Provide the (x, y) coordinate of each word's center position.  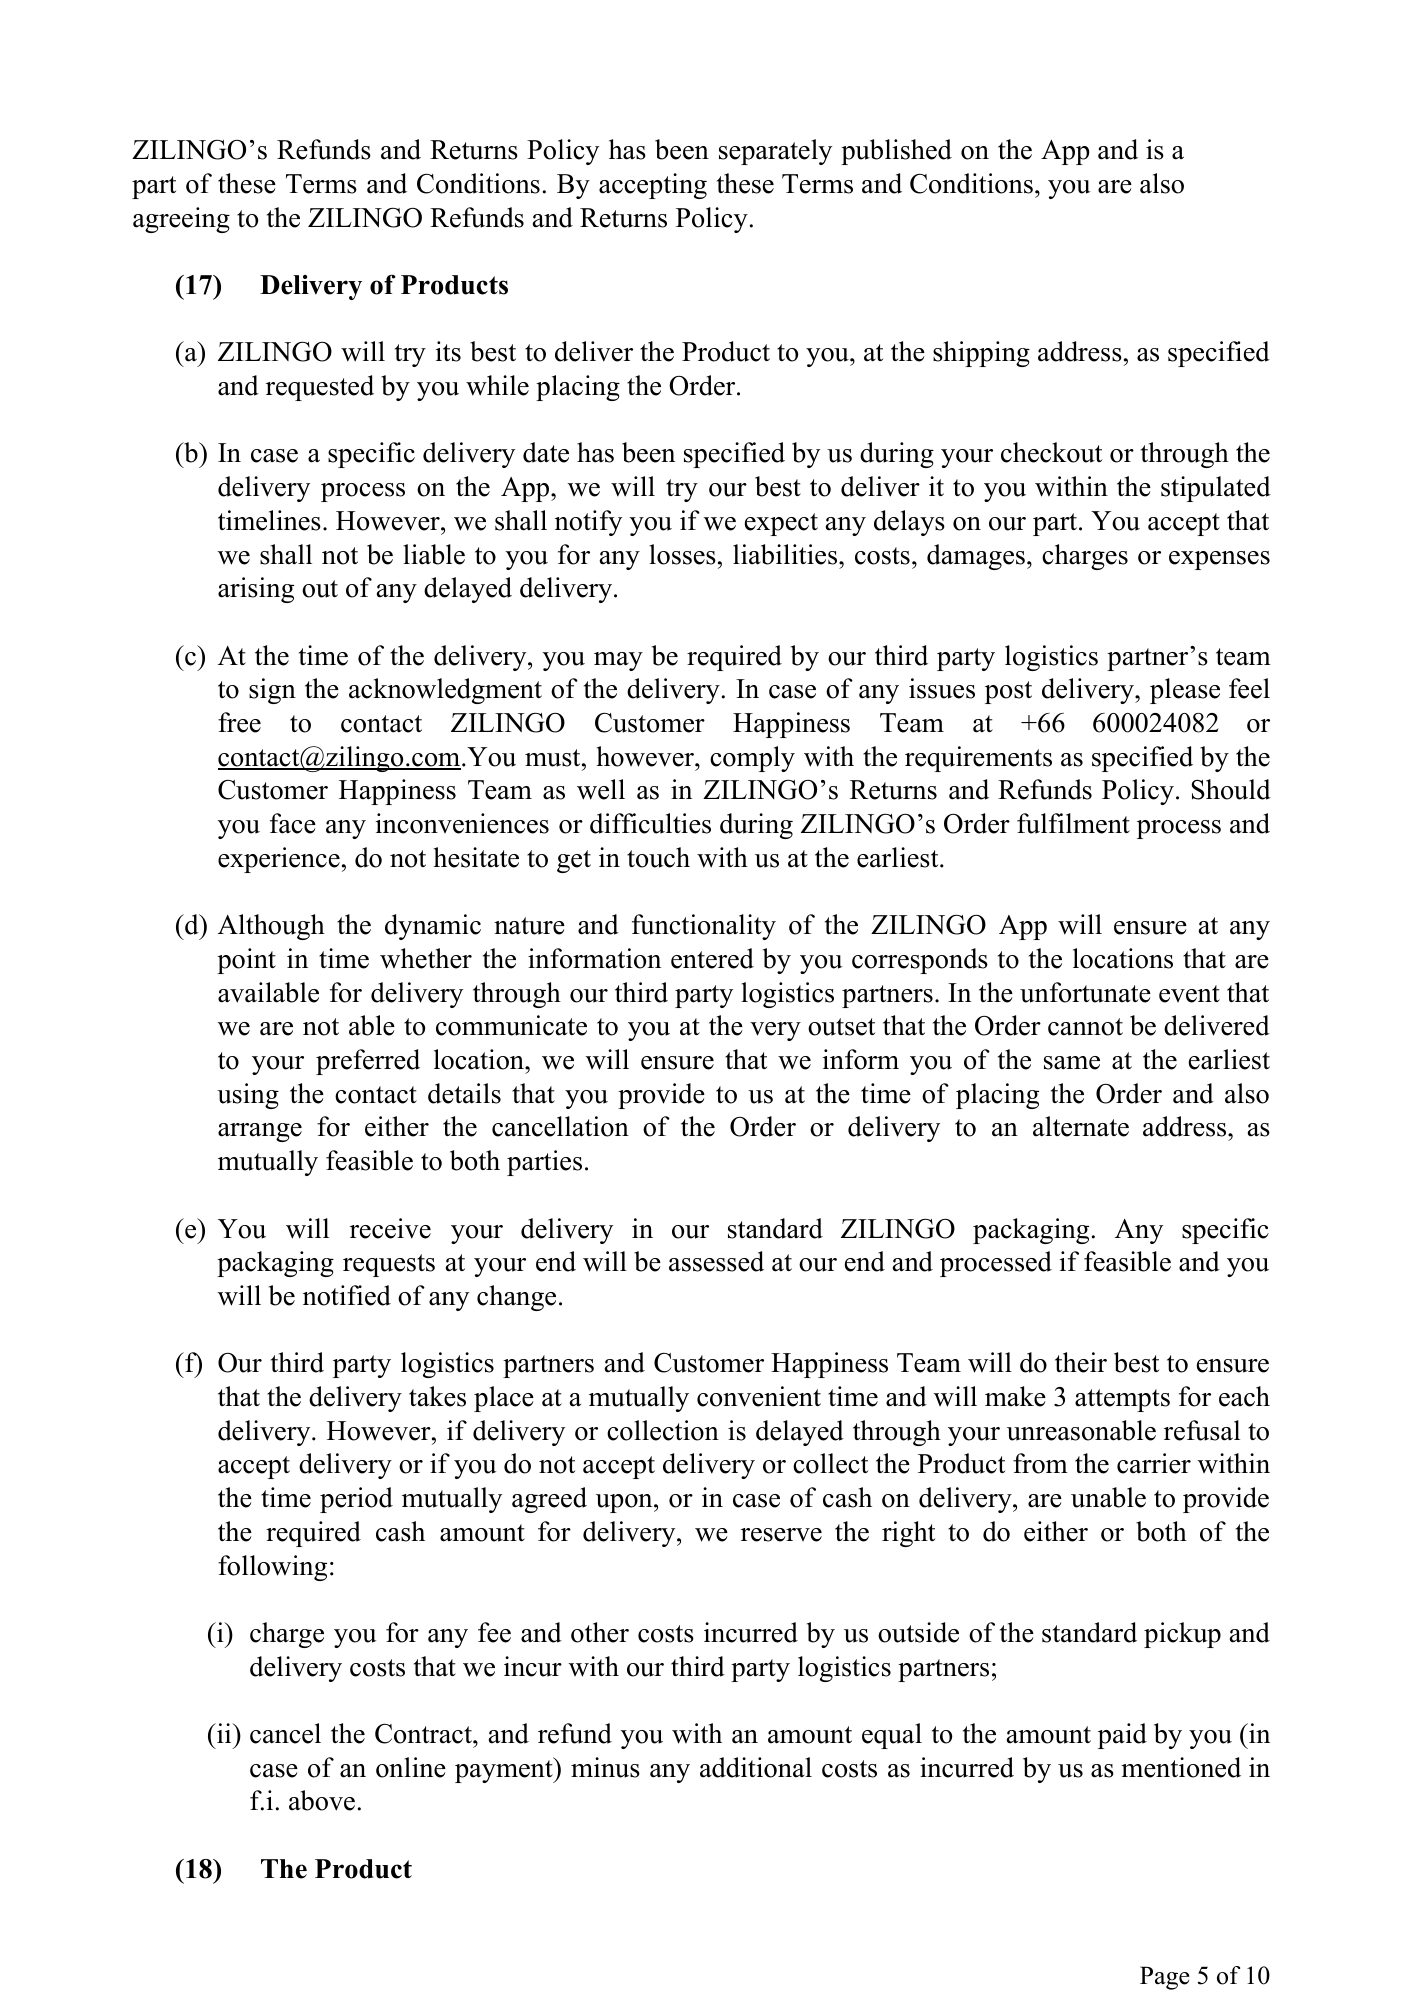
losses (682, 554)
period (356, 1500)
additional (756, 1767)
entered (712, 958)
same (1072, 1063)
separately (775, 152)
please (1185, 691)
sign (272, 691)
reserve (781, 1535)
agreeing (181, 220)
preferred (368, 1062)
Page (1165, 1978)
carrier (1154, 1463)
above (322, 1800)
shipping (981, 354)
